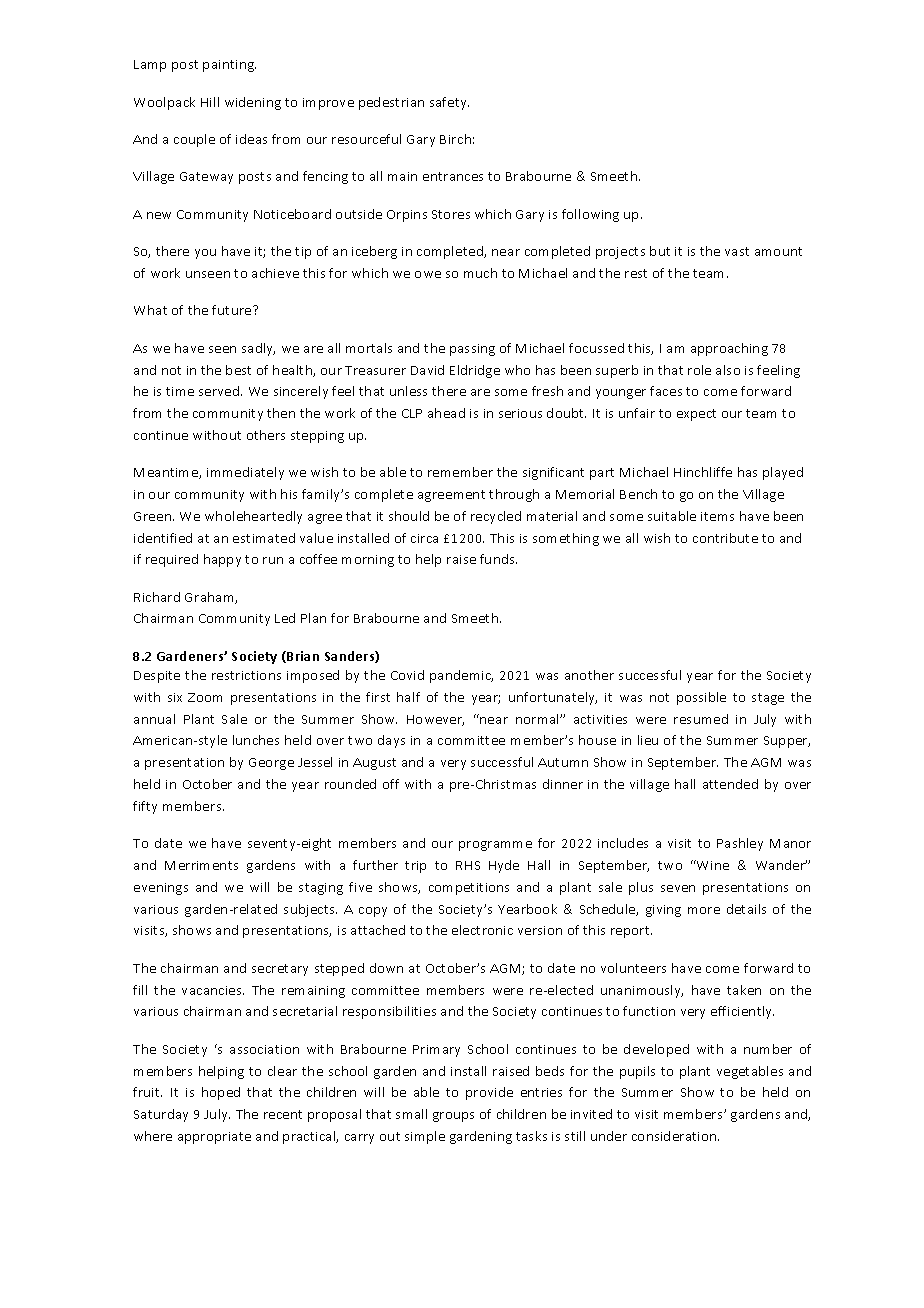  Describe the element at coordinates (712, 865) in the document. I see `Wine` at that location.
